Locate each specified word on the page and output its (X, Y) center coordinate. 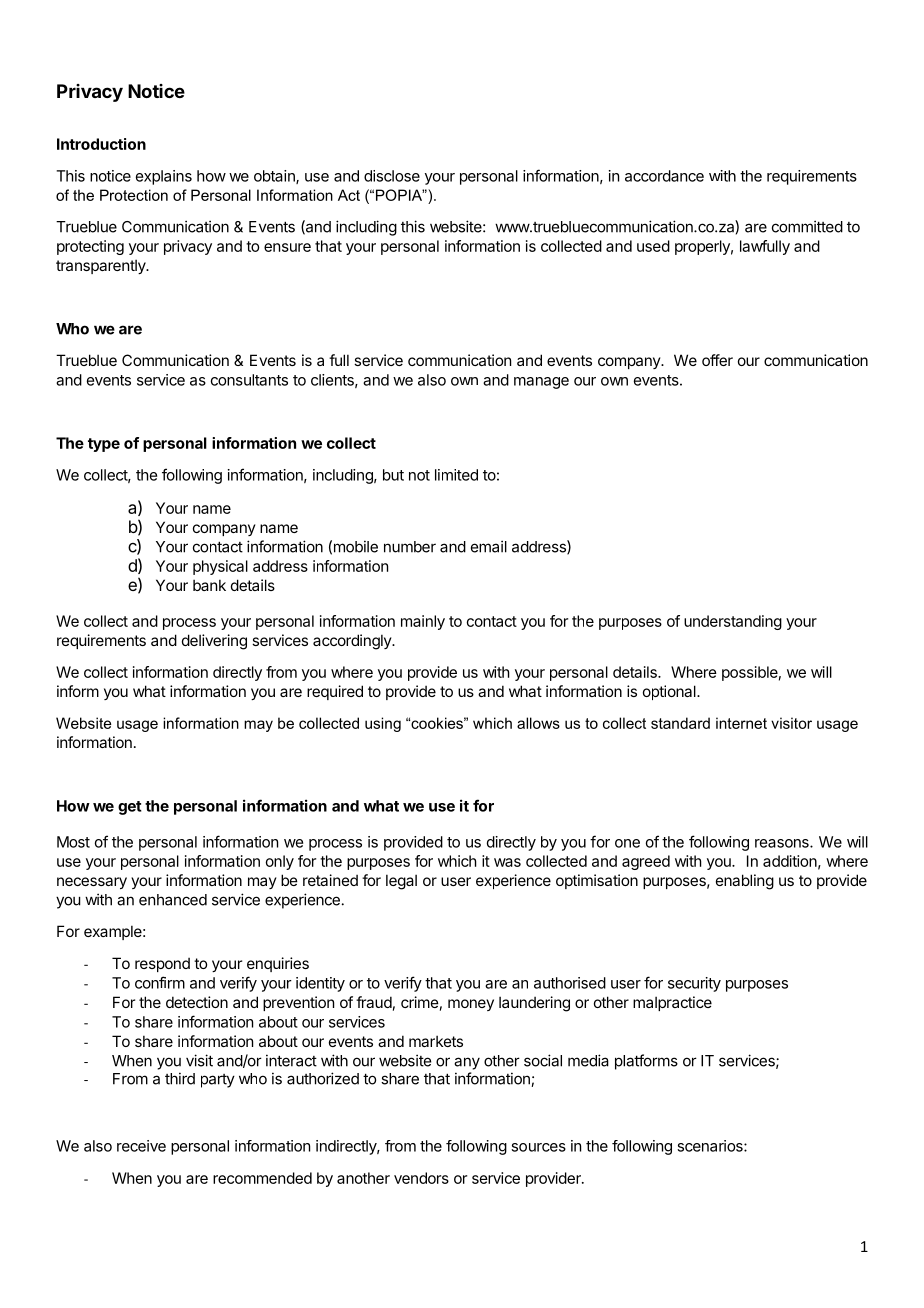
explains (164, 177)
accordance (664, 176)
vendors (421, 1178)
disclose (392, 176)
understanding (733, 622)
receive (141, 1146)
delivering (214, 642)
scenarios (711, 1146)
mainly (423, 622)
